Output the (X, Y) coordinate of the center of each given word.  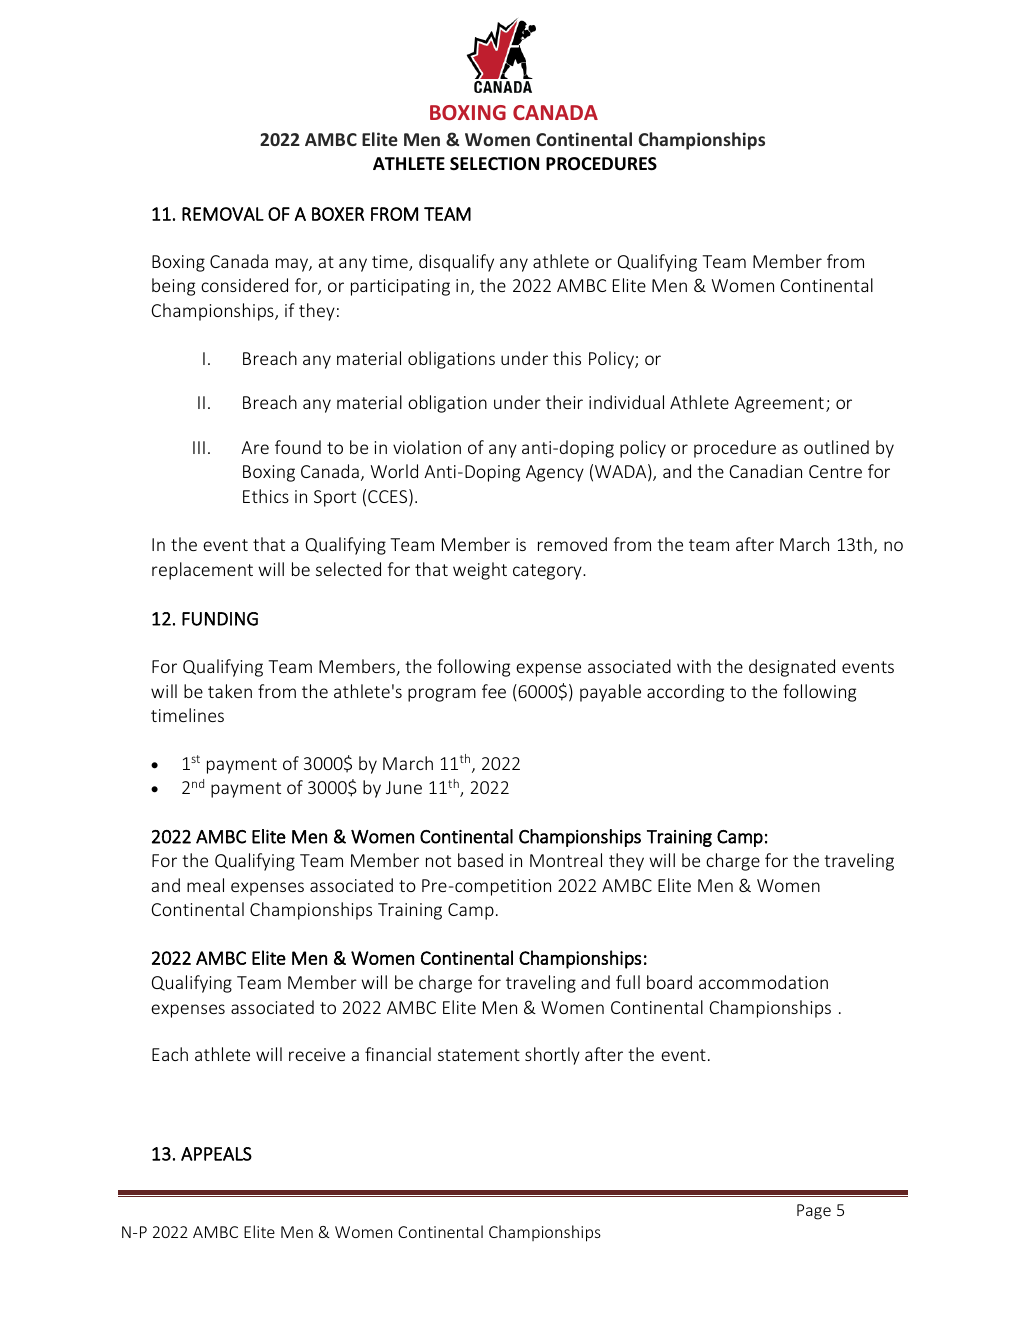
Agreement (779, 404)
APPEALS (216, 1154)
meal (205, 885)
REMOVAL (223, 214)
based (480, 860)
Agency (555, 473)
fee (494, 691)
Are (255, 447)
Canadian (766, 471)
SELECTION (494, 163)
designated (792, 668)
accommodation (763, 982)
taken (230, 691)
